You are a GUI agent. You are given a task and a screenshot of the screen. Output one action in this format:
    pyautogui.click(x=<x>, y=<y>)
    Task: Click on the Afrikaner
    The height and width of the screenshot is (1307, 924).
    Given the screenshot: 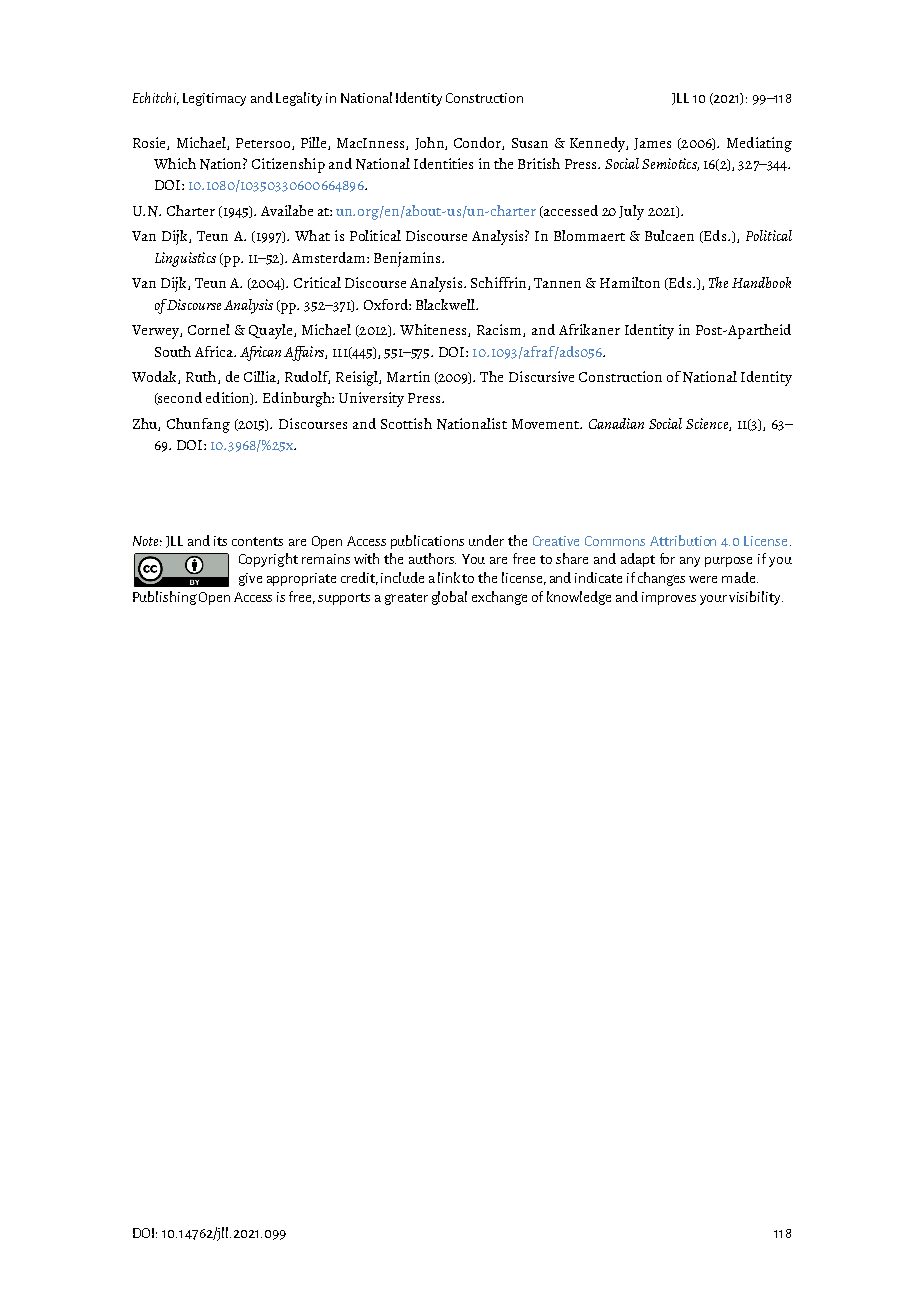 What is the action you would take?
    pyautogui.click(x=589, y=329)
